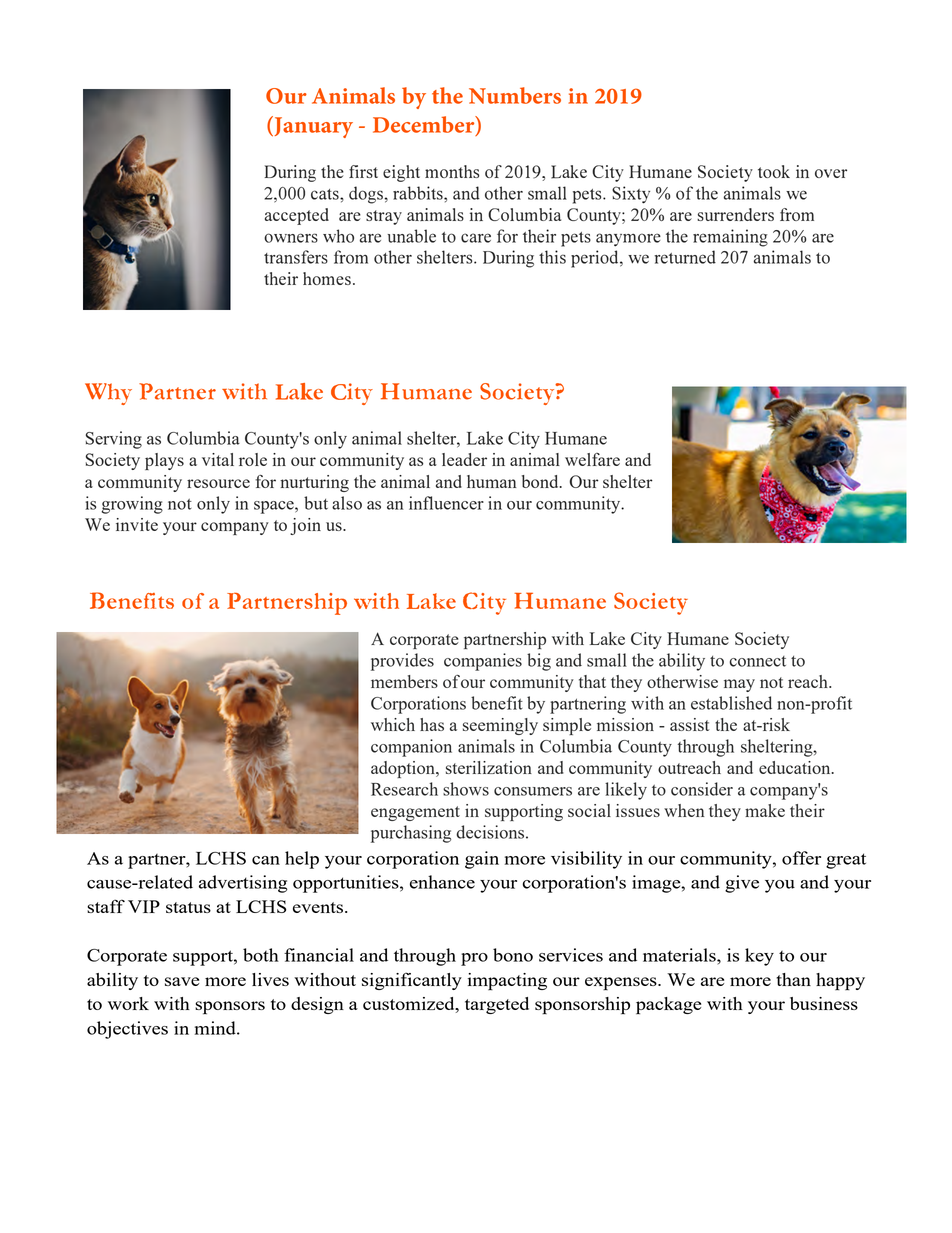  Describe the element at coordinates (218, 459) in the screenshot. I see `vital` at that location.
